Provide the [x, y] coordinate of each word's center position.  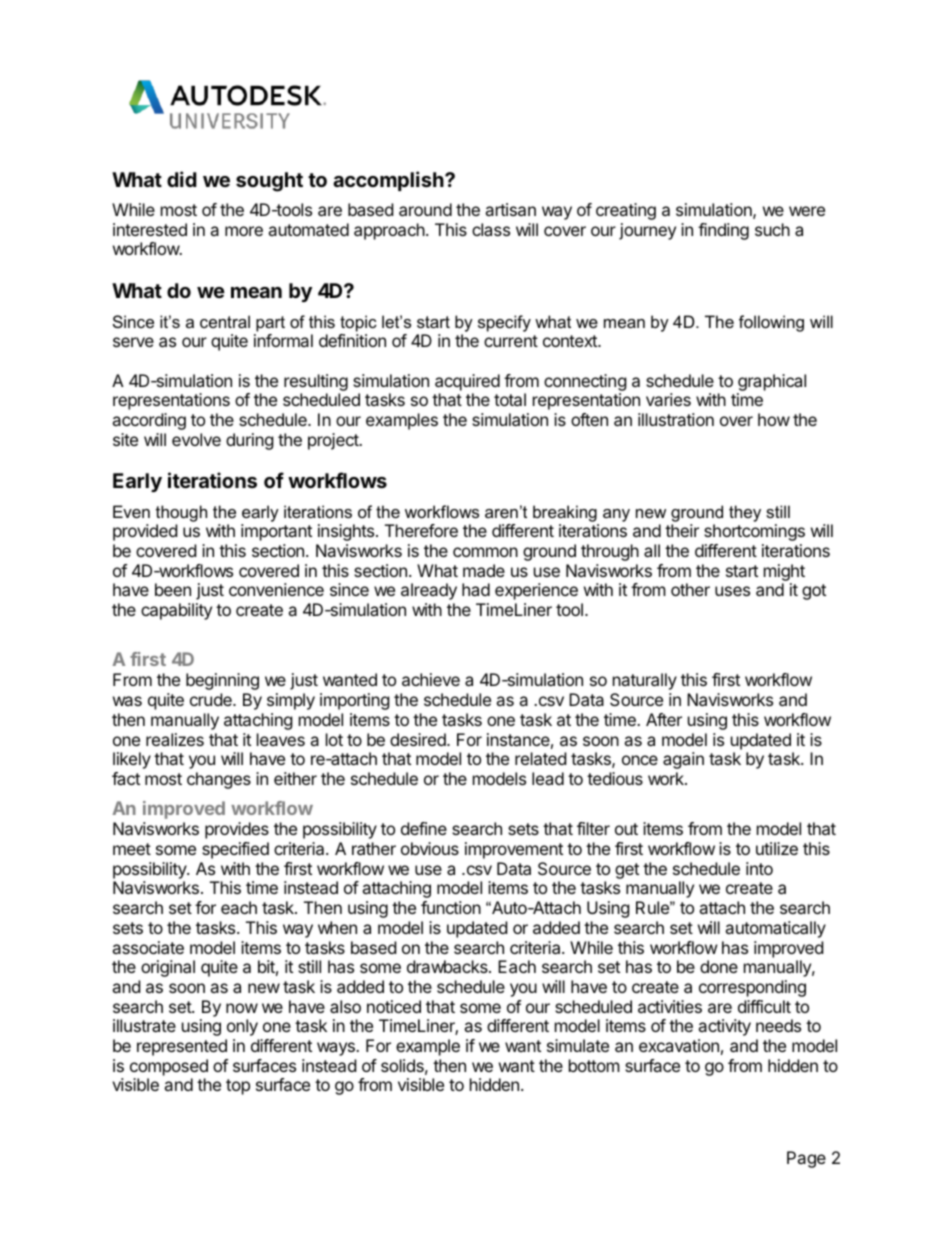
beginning [222, 681]
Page [806, 1159]
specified [235, 850]
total [510, 399]
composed [169, 1067]
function [451, 907]
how [774, 419]
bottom [594, 1065]
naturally [645, 681]
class [491, 229]
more [244, 231]
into [759, 868]
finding [723, 231]
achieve [431, 679]
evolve [196, 439]
